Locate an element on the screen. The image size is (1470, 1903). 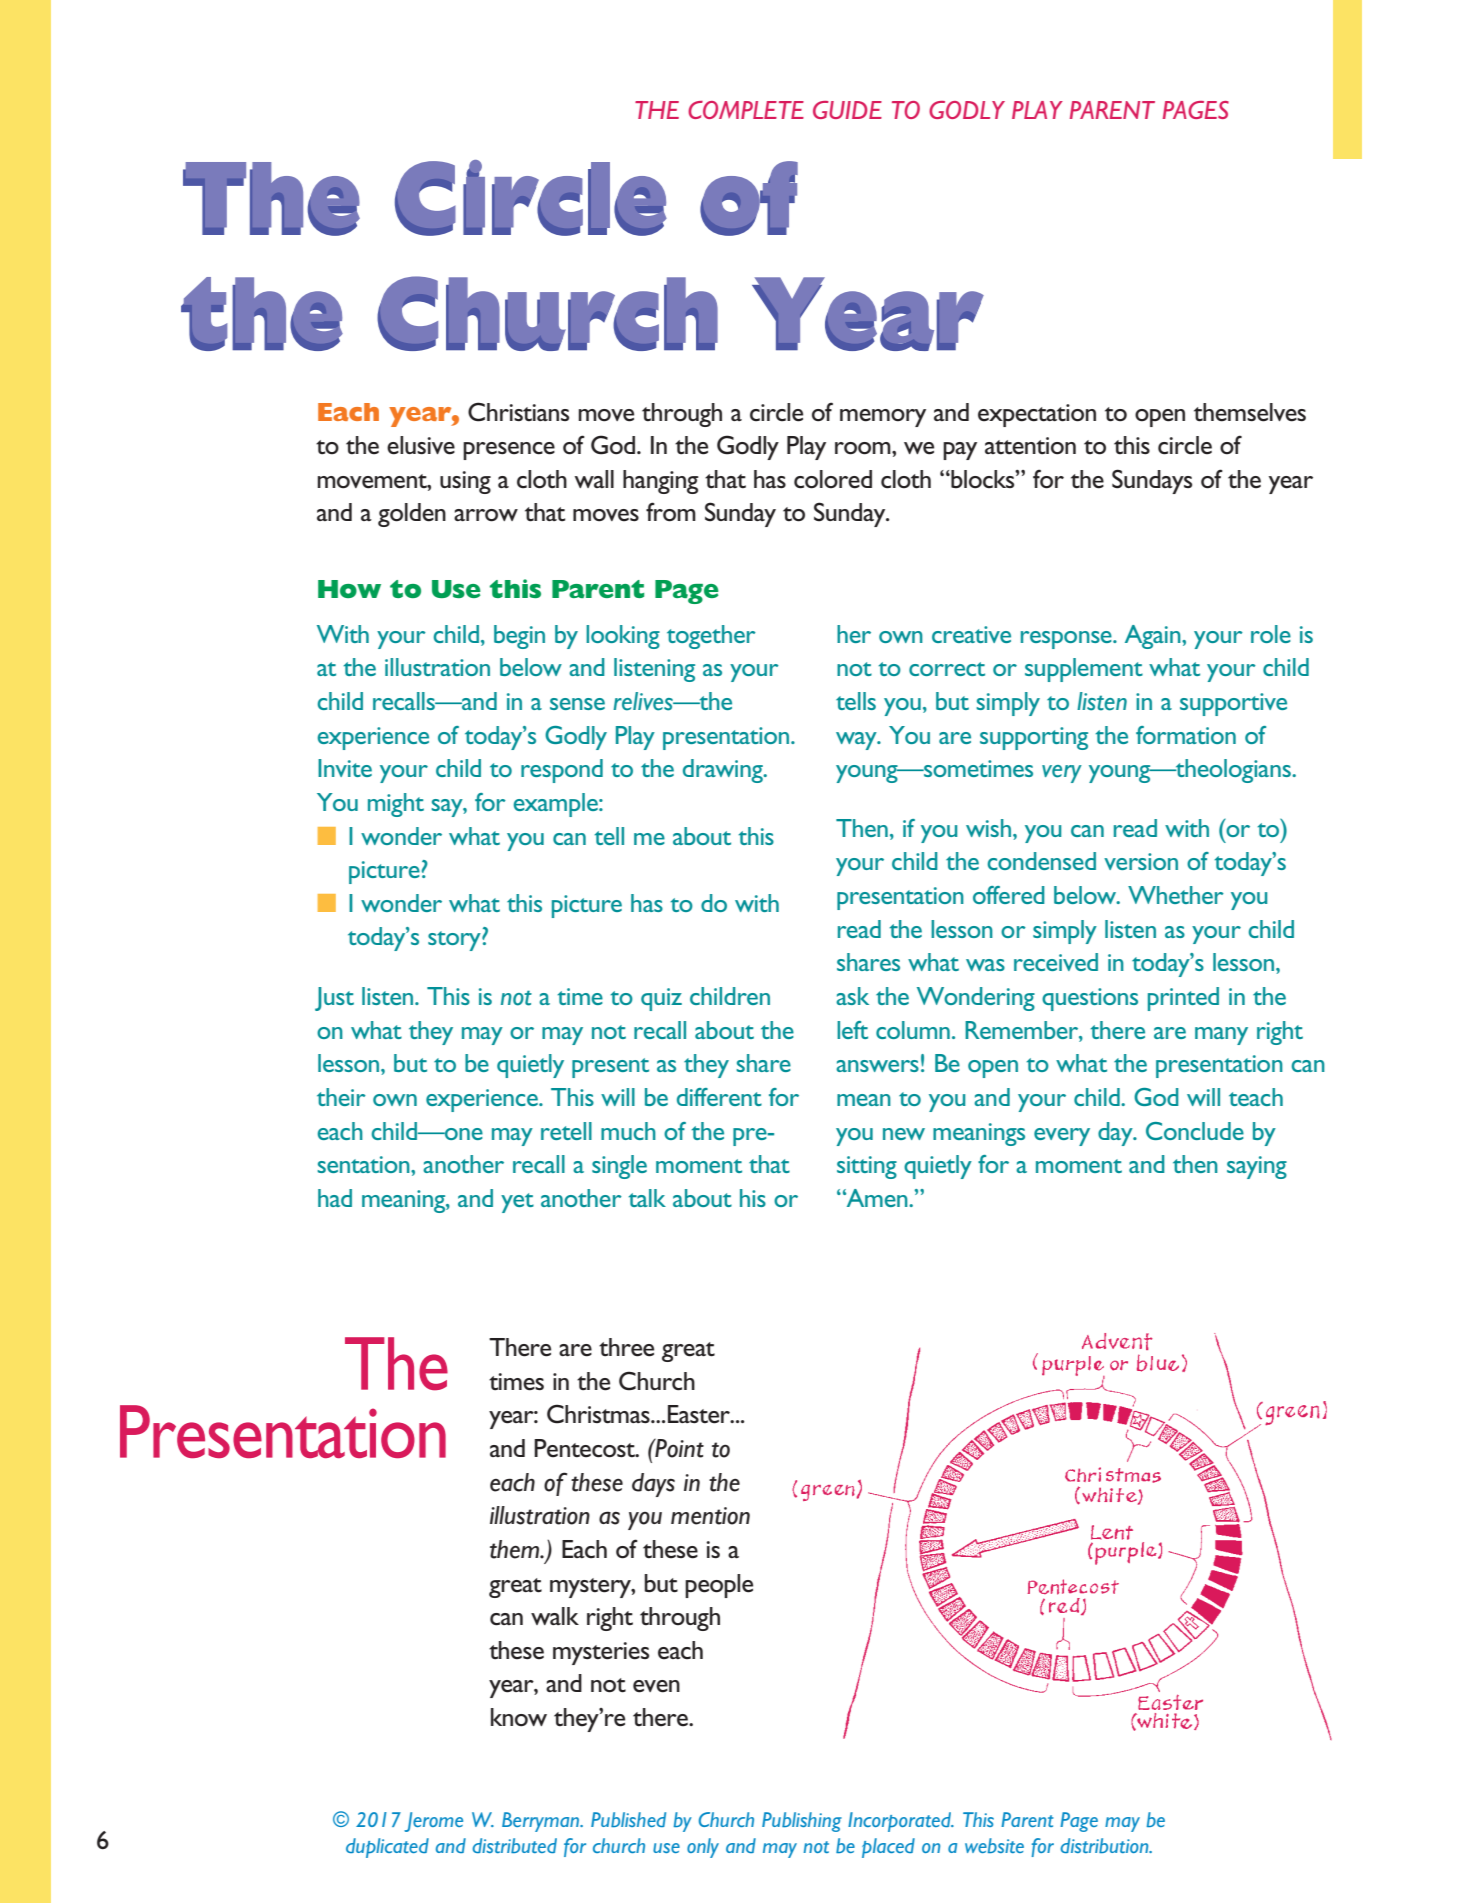
colored is located at coordinates (833, 479).
